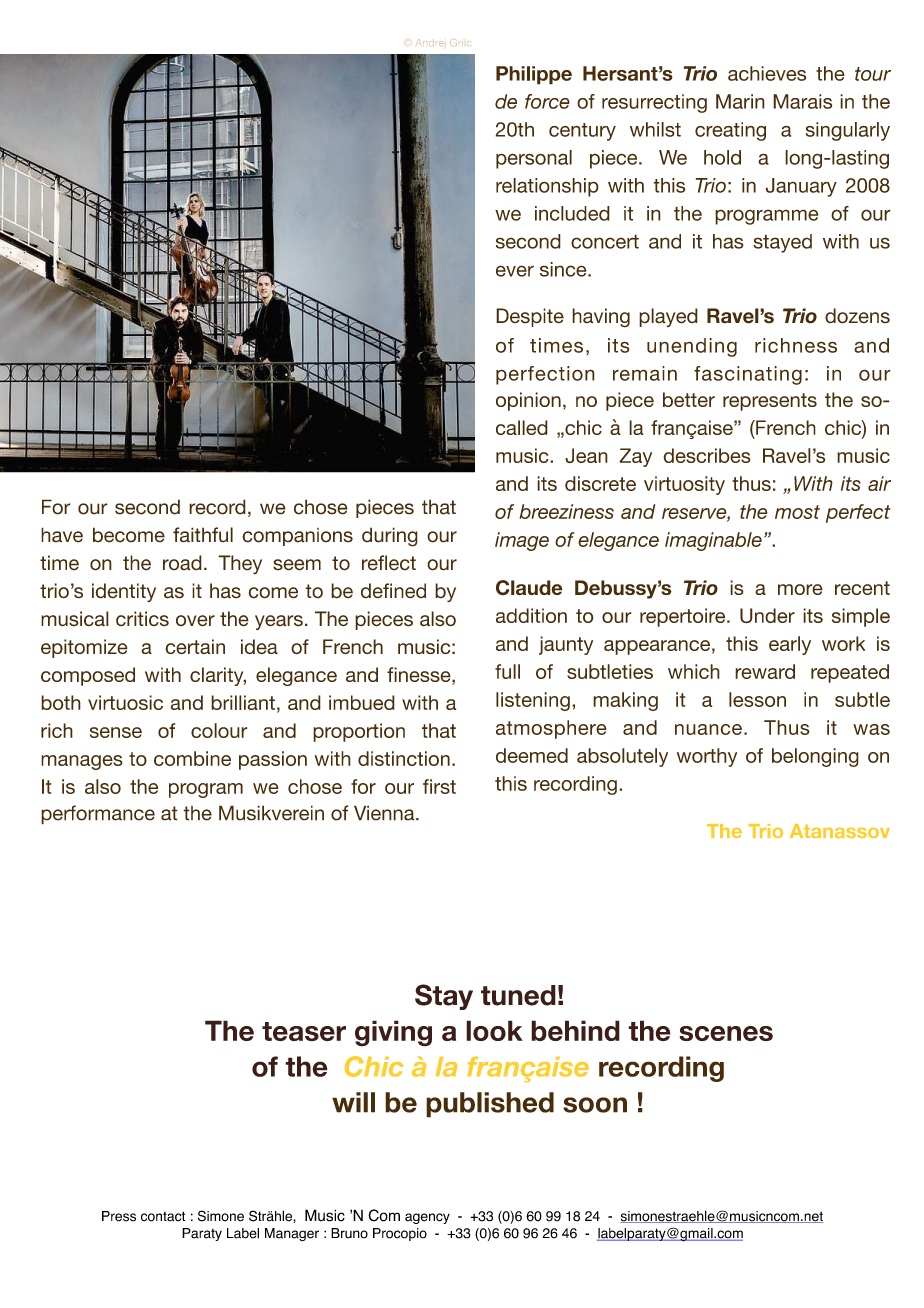  Describe the element at coordinates (534, 75) in the image. I see `Philippe` at that location.
